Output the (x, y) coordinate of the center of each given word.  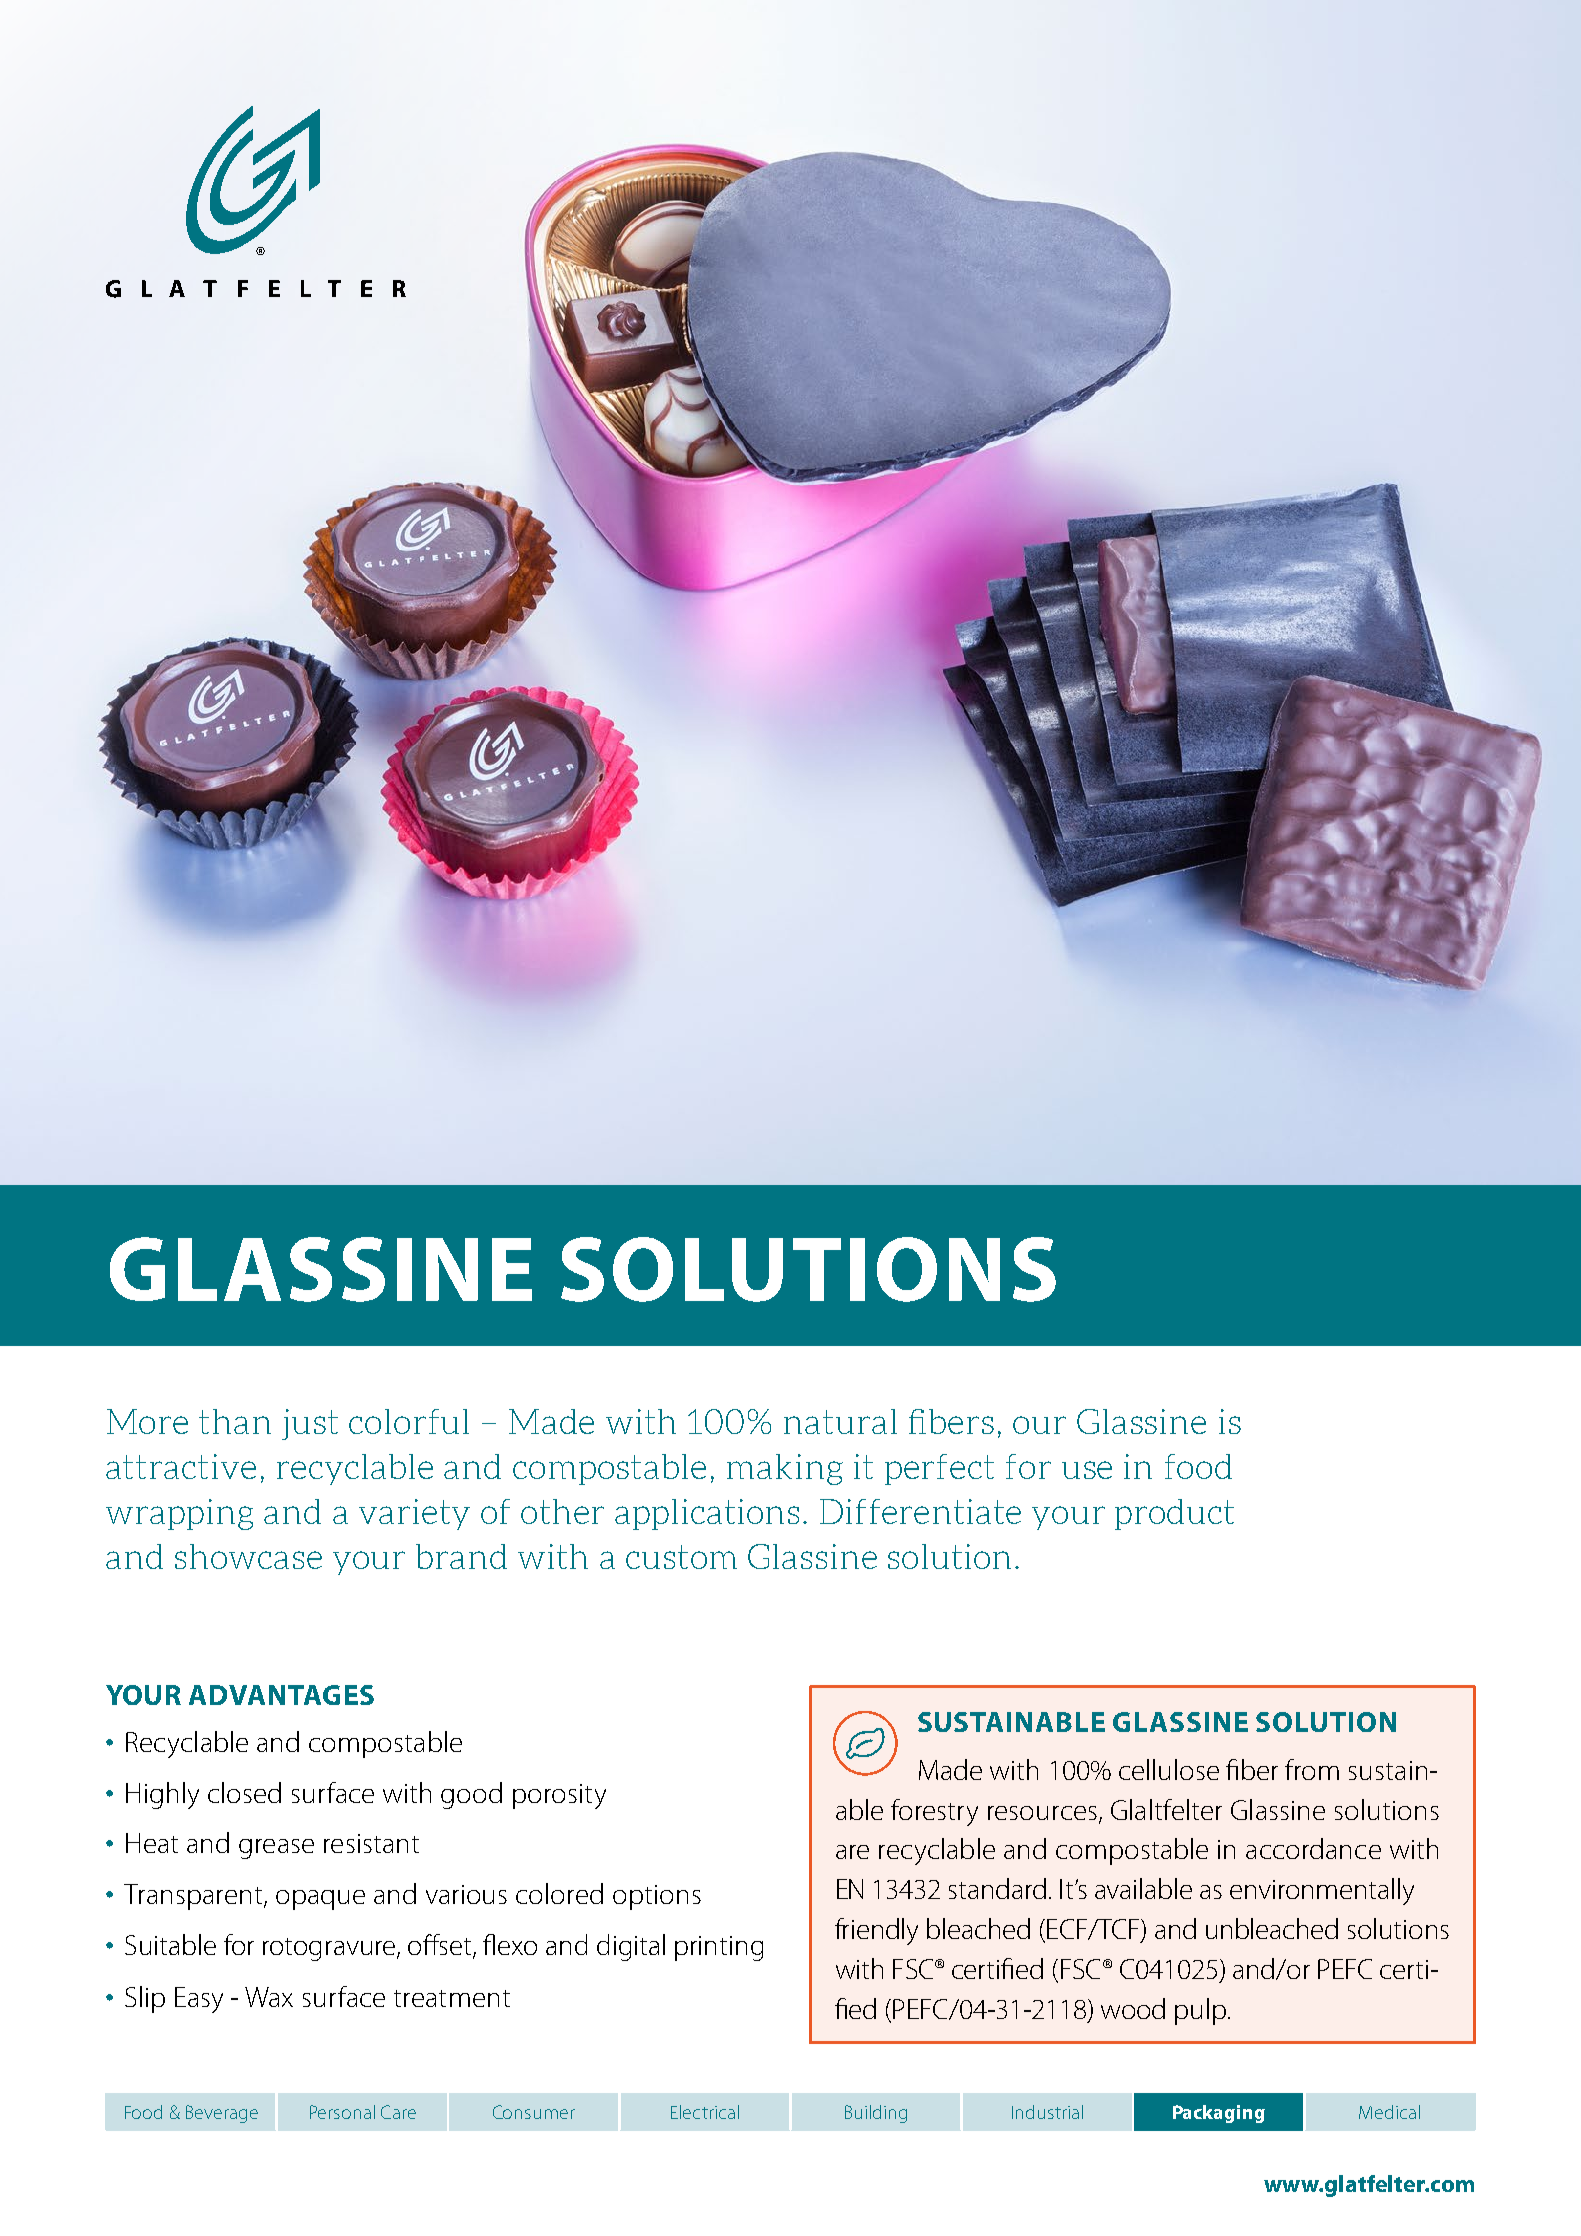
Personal (342, 2112)
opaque (320, 1900)
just (310, 1424)
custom (681, 1557)
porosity (559, 1796)
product (1174, 1514)
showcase (248, 1556)
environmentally (1322, 1891)
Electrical (705, 2112)
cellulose (1169, 1769)
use (1087, 1470)
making (785, 1469)
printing (719, 1948)
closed (244, 1792)
